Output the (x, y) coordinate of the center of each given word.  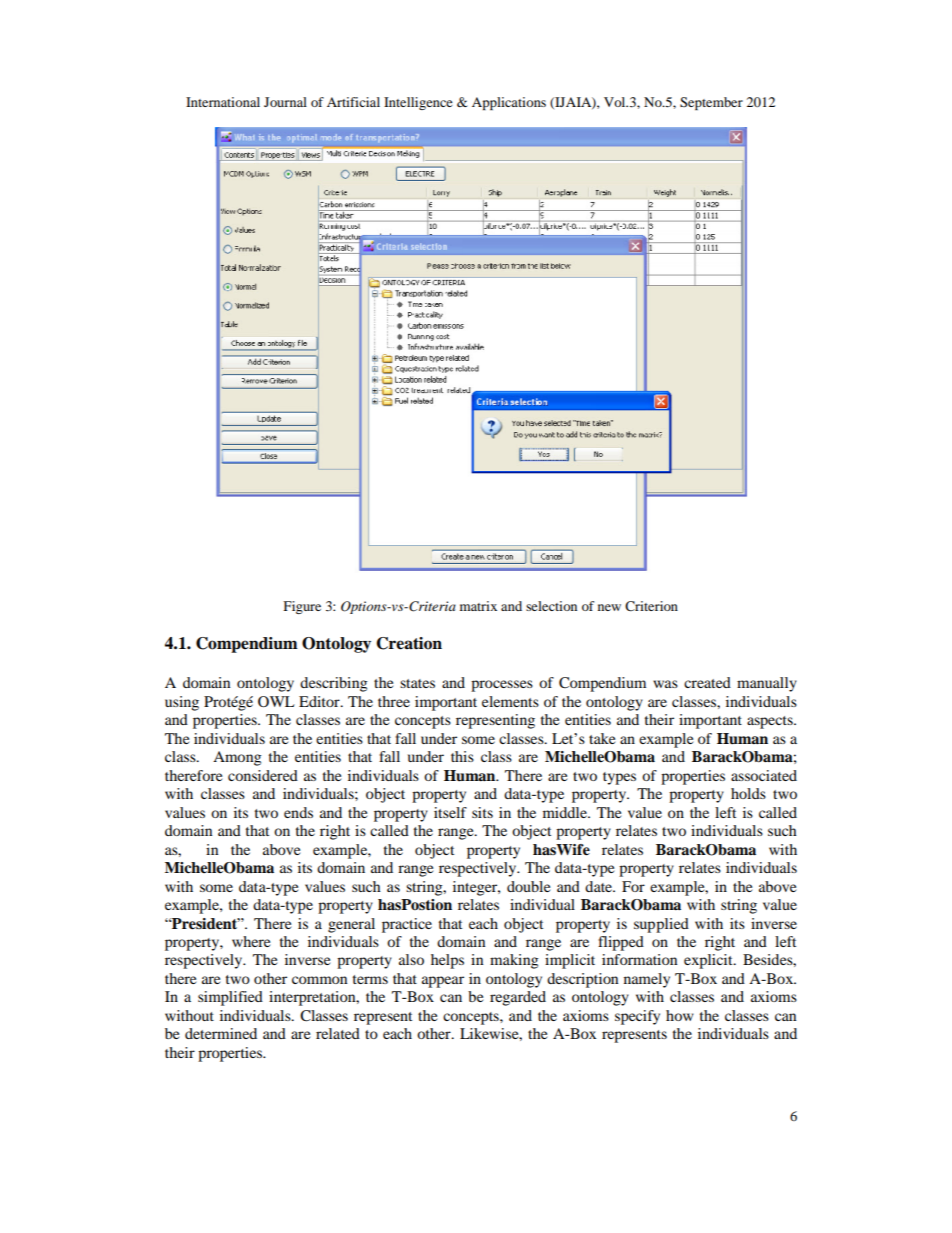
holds (748, 793)
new (609, 607)
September (711, 103)
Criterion (651, 606)
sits (482, 812)
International (223, 102)
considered (263, 775)
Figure (302, 607)
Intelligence (418, 103)
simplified (230, 998)
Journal (285, 102)
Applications (509, 103)
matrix (478, 606)
